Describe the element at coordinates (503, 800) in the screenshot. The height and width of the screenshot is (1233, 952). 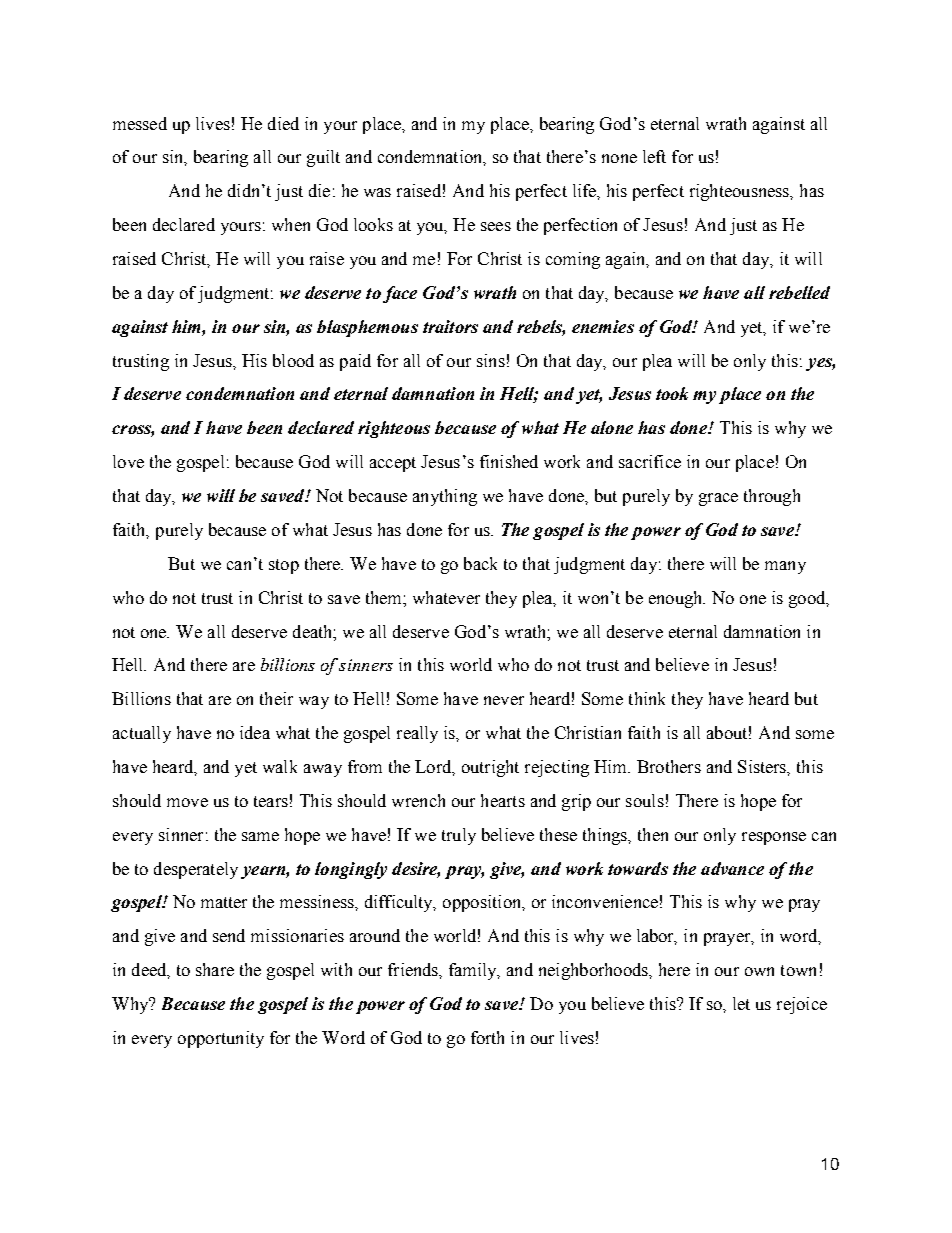
I see `hearts` at that location.
